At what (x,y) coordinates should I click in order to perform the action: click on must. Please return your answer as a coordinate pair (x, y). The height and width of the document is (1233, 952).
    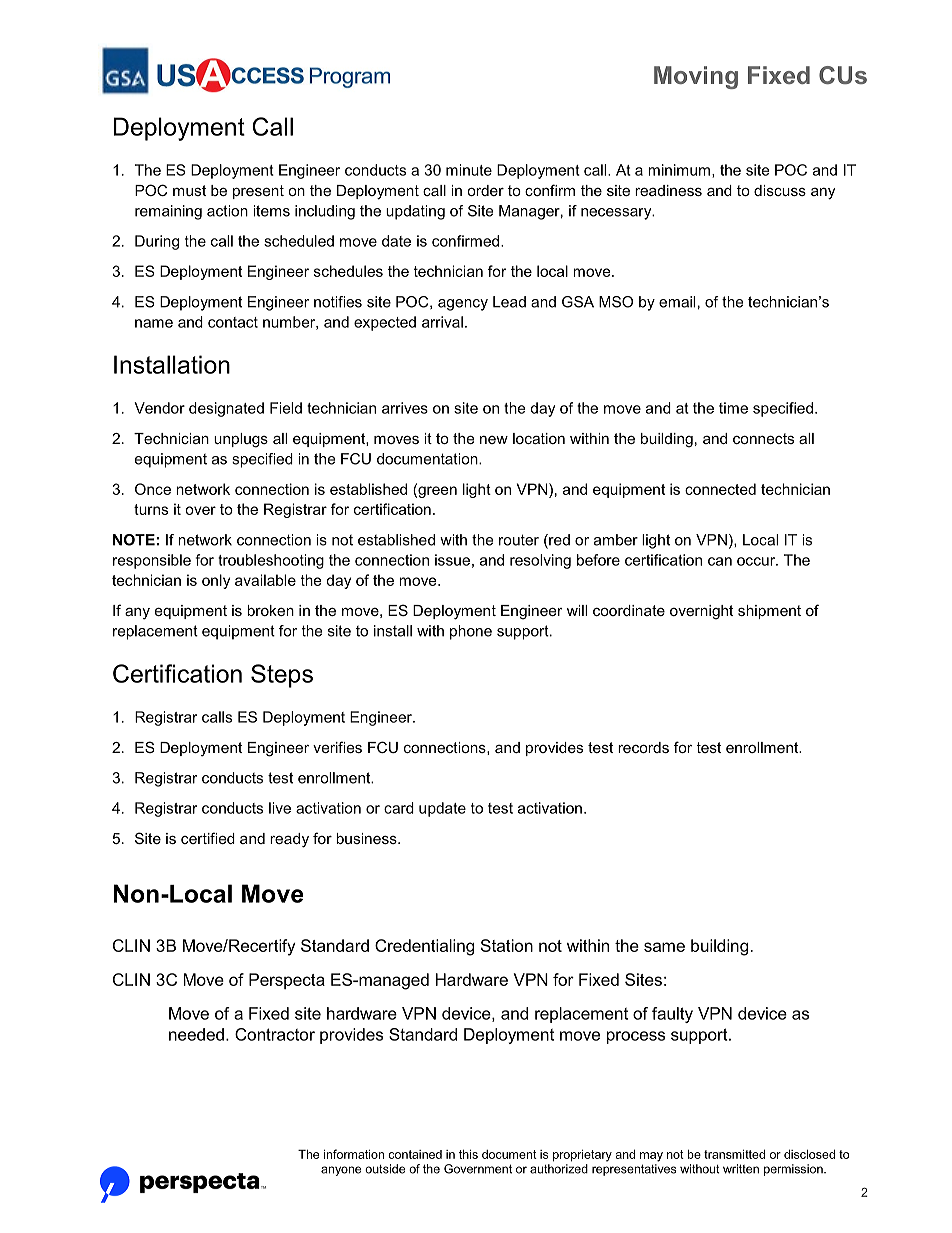
    Looking at the image, I should click on (189, 190).
